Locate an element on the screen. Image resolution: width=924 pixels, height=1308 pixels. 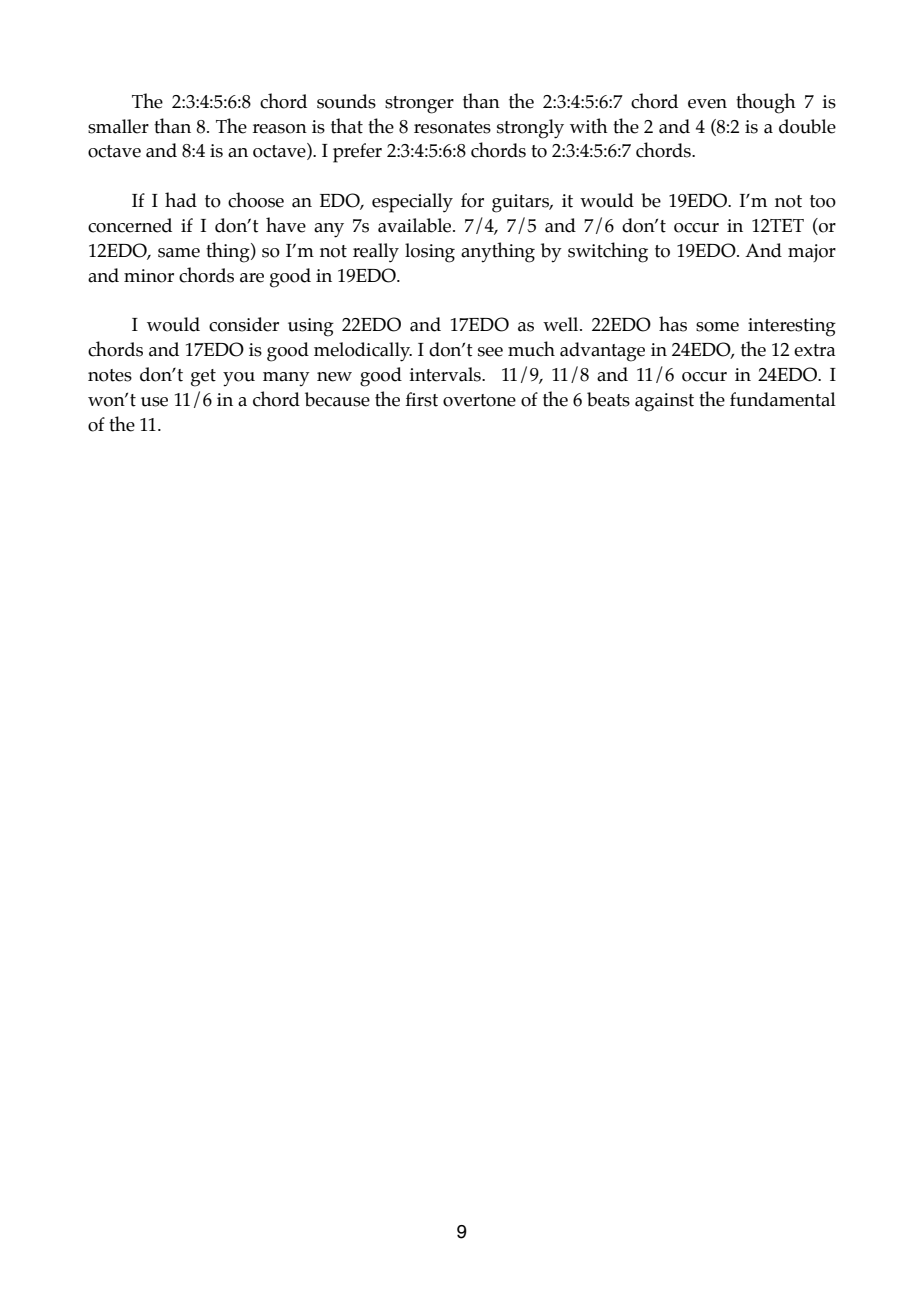
had is located at coordinates (181, 200).
